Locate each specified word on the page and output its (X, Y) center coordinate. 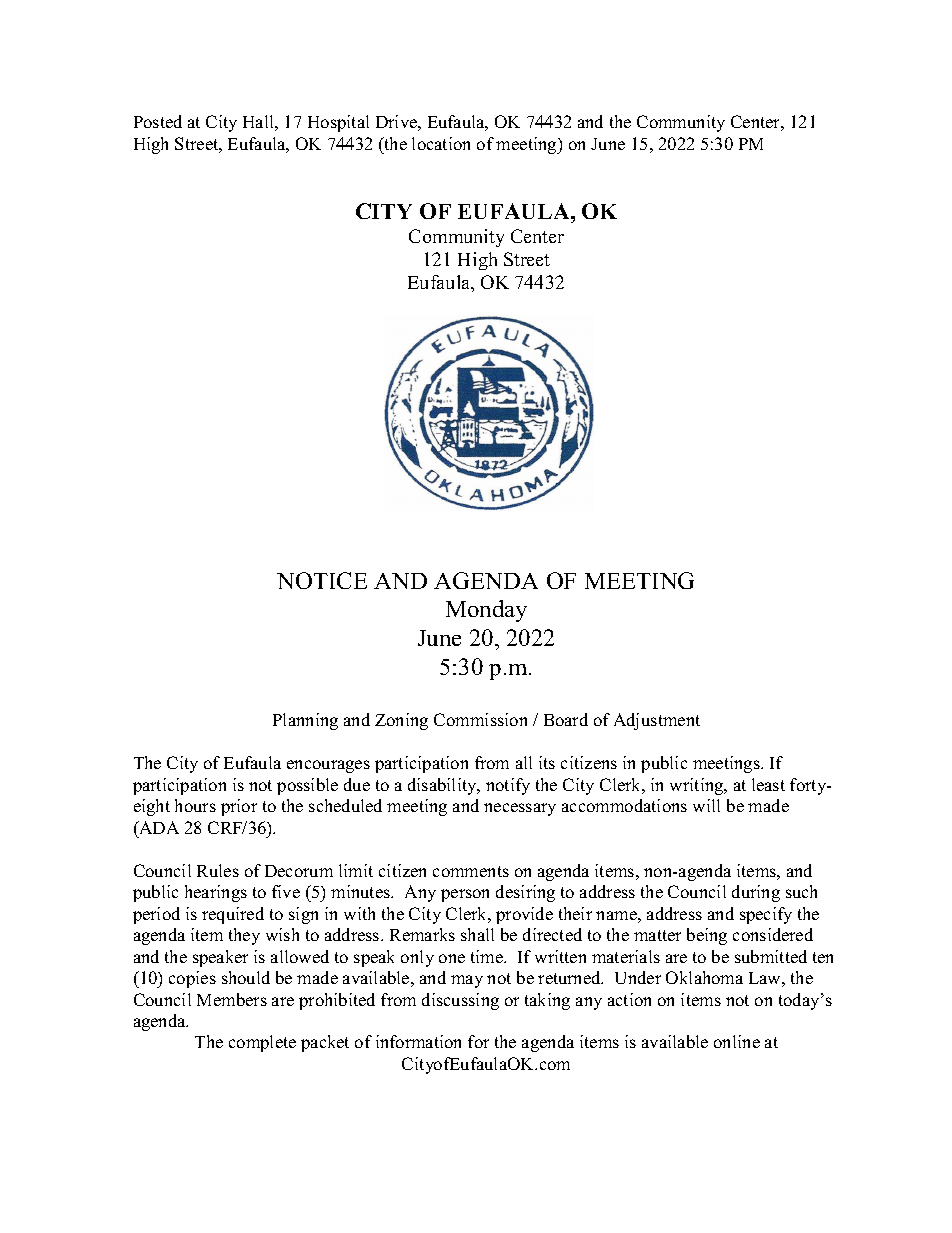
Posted (158, 121)
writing (698, 786)
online (737, 1041)
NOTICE (322, 580)
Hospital (338, 123)
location (441, 143)
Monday (486, 611)
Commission (480, 719)
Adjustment (657, 721)
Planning (305, 721)
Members (232, 999)
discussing (460, 1001)
